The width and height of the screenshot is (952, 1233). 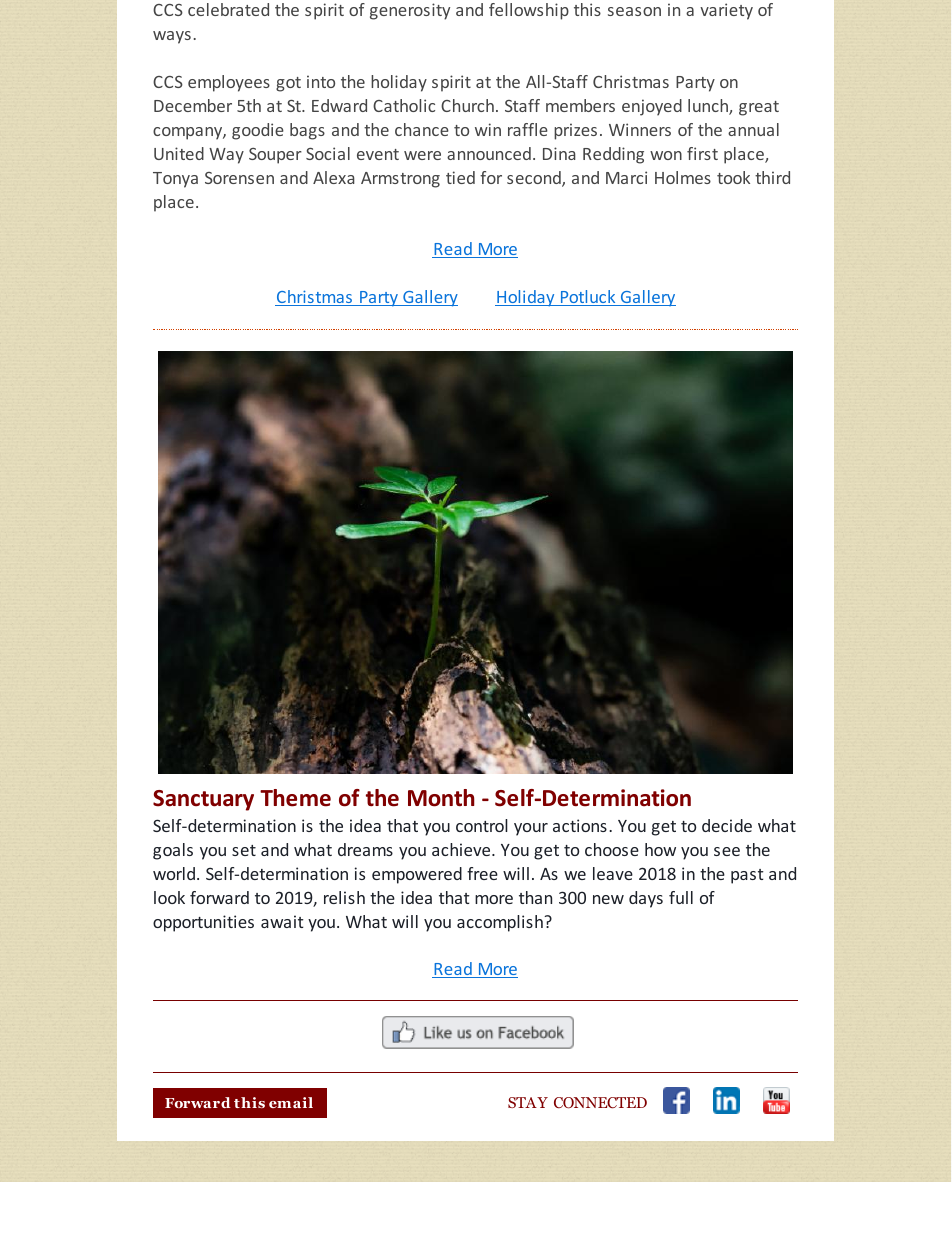 What do you see at coordinates (588, 298) in the screenshot?
I see `Potluck` at bounding box center [588, 298].
